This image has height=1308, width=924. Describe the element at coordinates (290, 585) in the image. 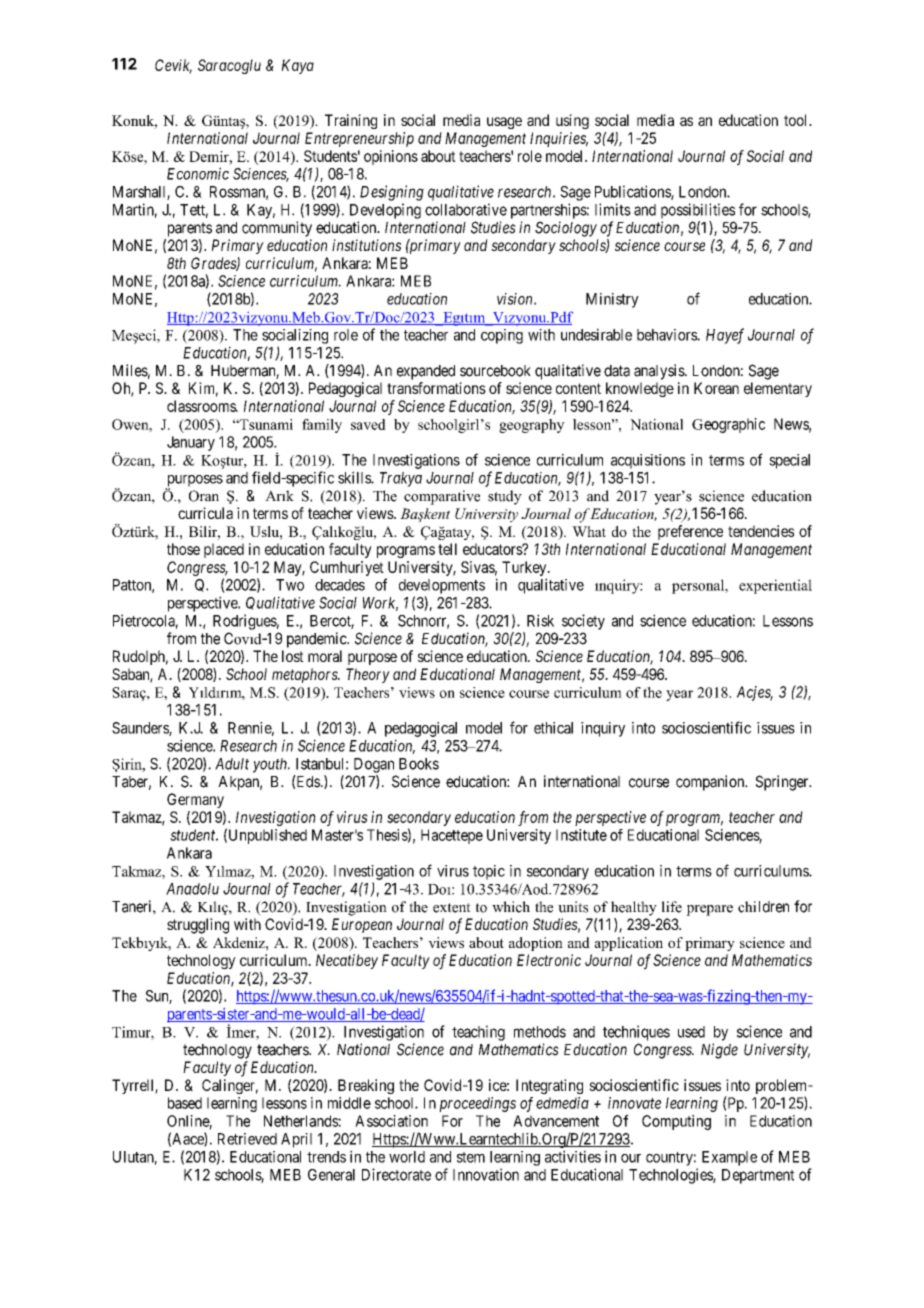

I see `Two` at that location.
